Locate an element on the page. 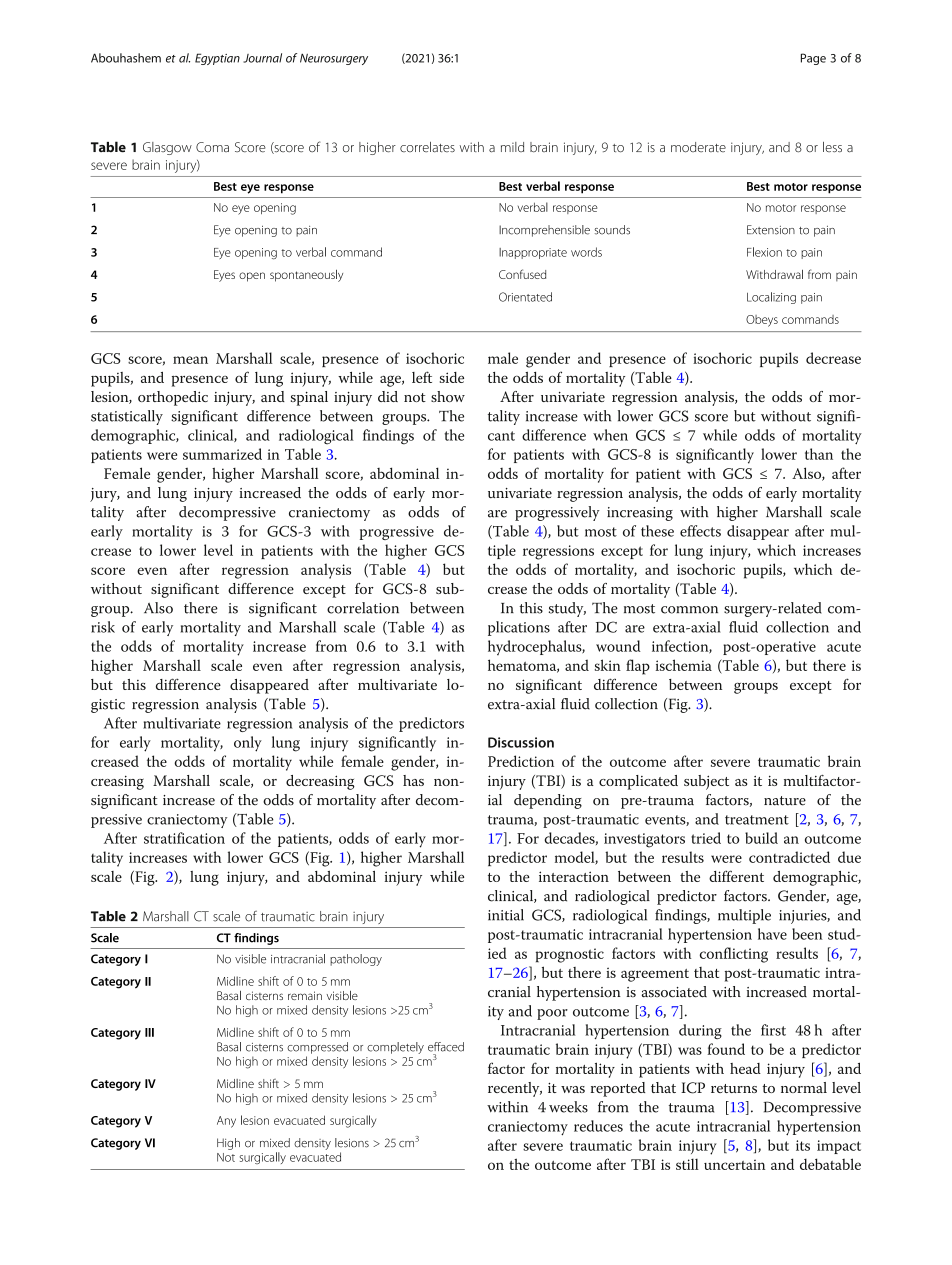 Image resolution: width=952 pixels, height=1265 pixels. Page is located at coordinates (813, 59).
